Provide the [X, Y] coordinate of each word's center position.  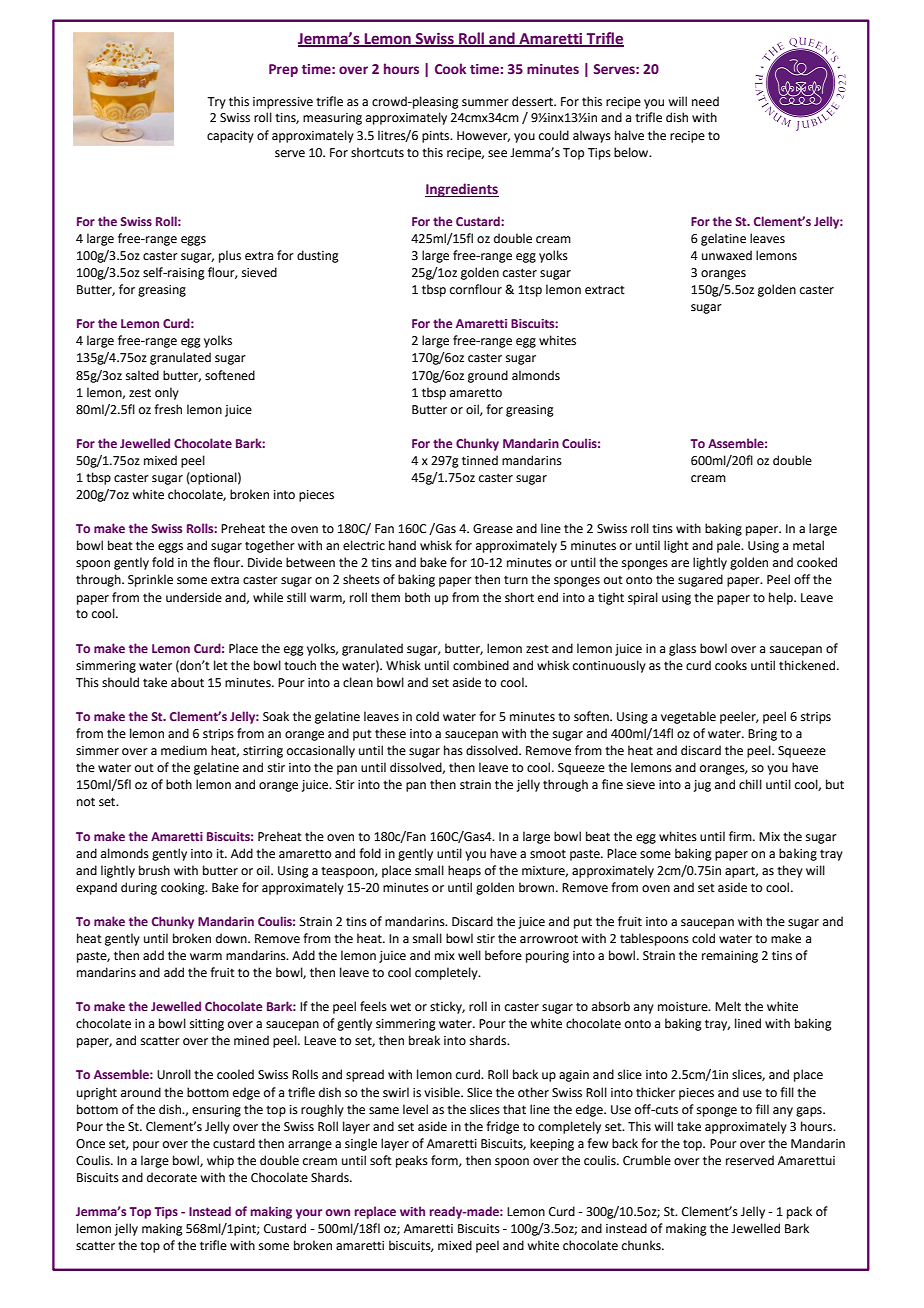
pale [730, 546]
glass [682, 649]
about [187, 682]
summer [485, 103]
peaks [412, 1161]
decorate [172, 1177]
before [503, 955]
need [705, 101]
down [232, 938]
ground [488, 376]
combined [481, 665]
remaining [730, 957]
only [167, 393]
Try [216, 103]
